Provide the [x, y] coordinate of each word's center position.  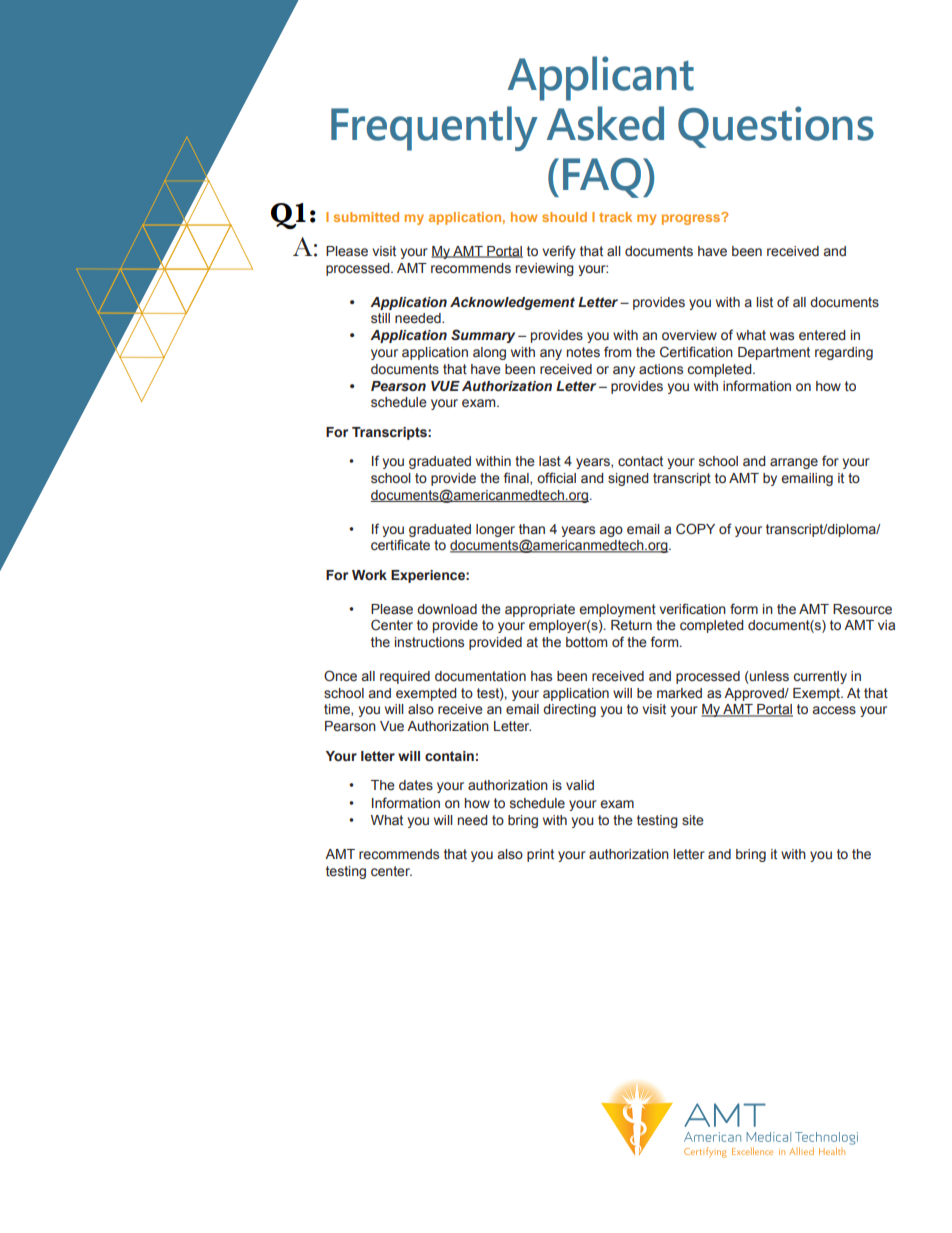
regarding [844, 353]
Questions [776, 127]
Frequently [434, 128]
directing [569, 710]
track [615, 217]
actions [661, 369]
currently [820, 677]
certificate [400, 545]
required [405, 677]
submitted [366, 217]
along [489, 353]
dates [416, 785]
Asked [605, 123]
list [764, 302]
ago [611, 531]
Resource [862, 609]
